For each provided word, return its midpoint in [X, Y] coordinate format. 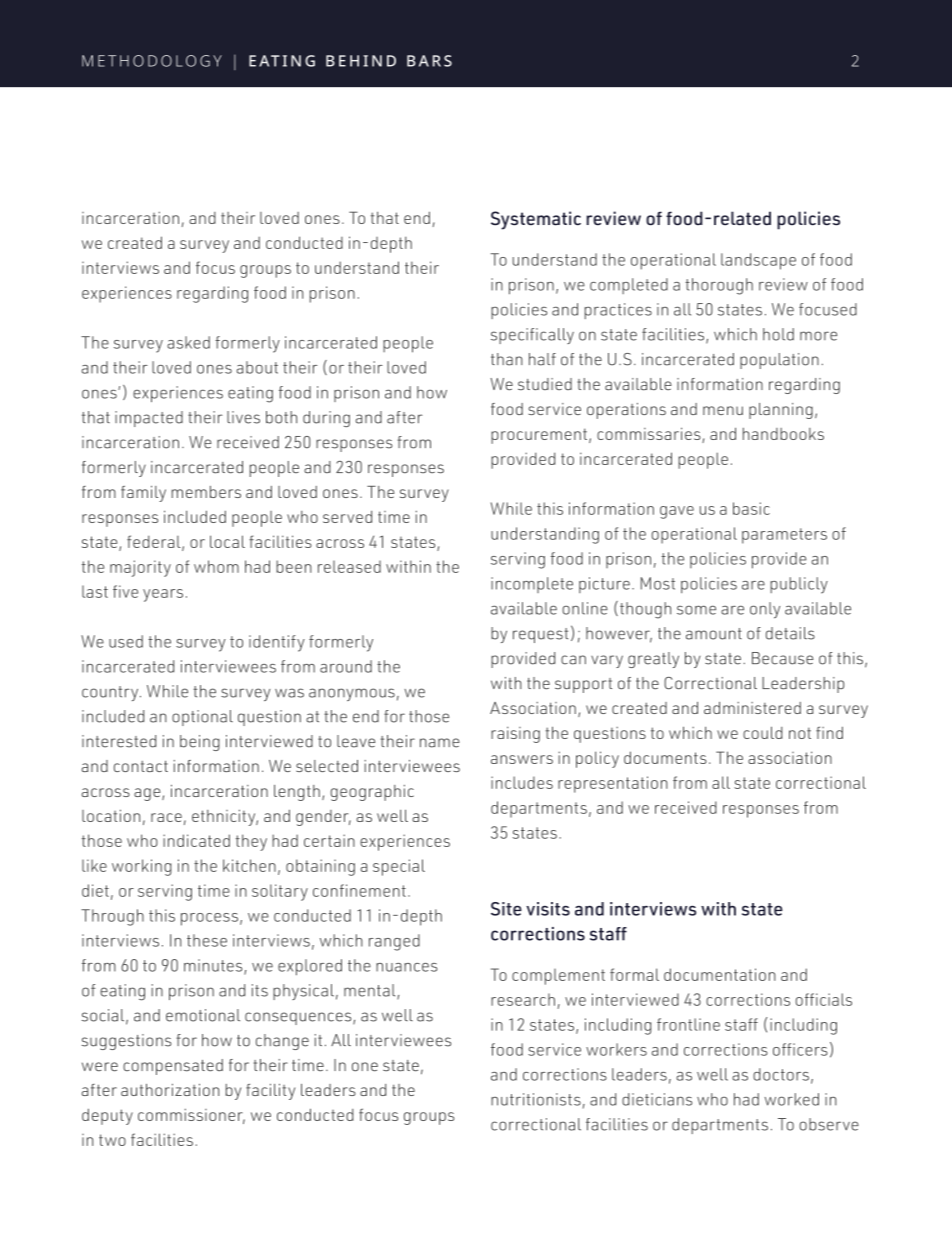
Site [506, 909]
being [200, 743]
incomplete [532, 585]
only [765, 610]
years [163, 595]
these [207, 940]
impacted [149, 419]
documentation [720, 974]
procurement [539, 436]
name [440, 743]
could [763, 732]
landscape [758, 261]
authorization [170, 1089]
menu [723, 410]
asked [188, 342]
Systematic [536, 220]
